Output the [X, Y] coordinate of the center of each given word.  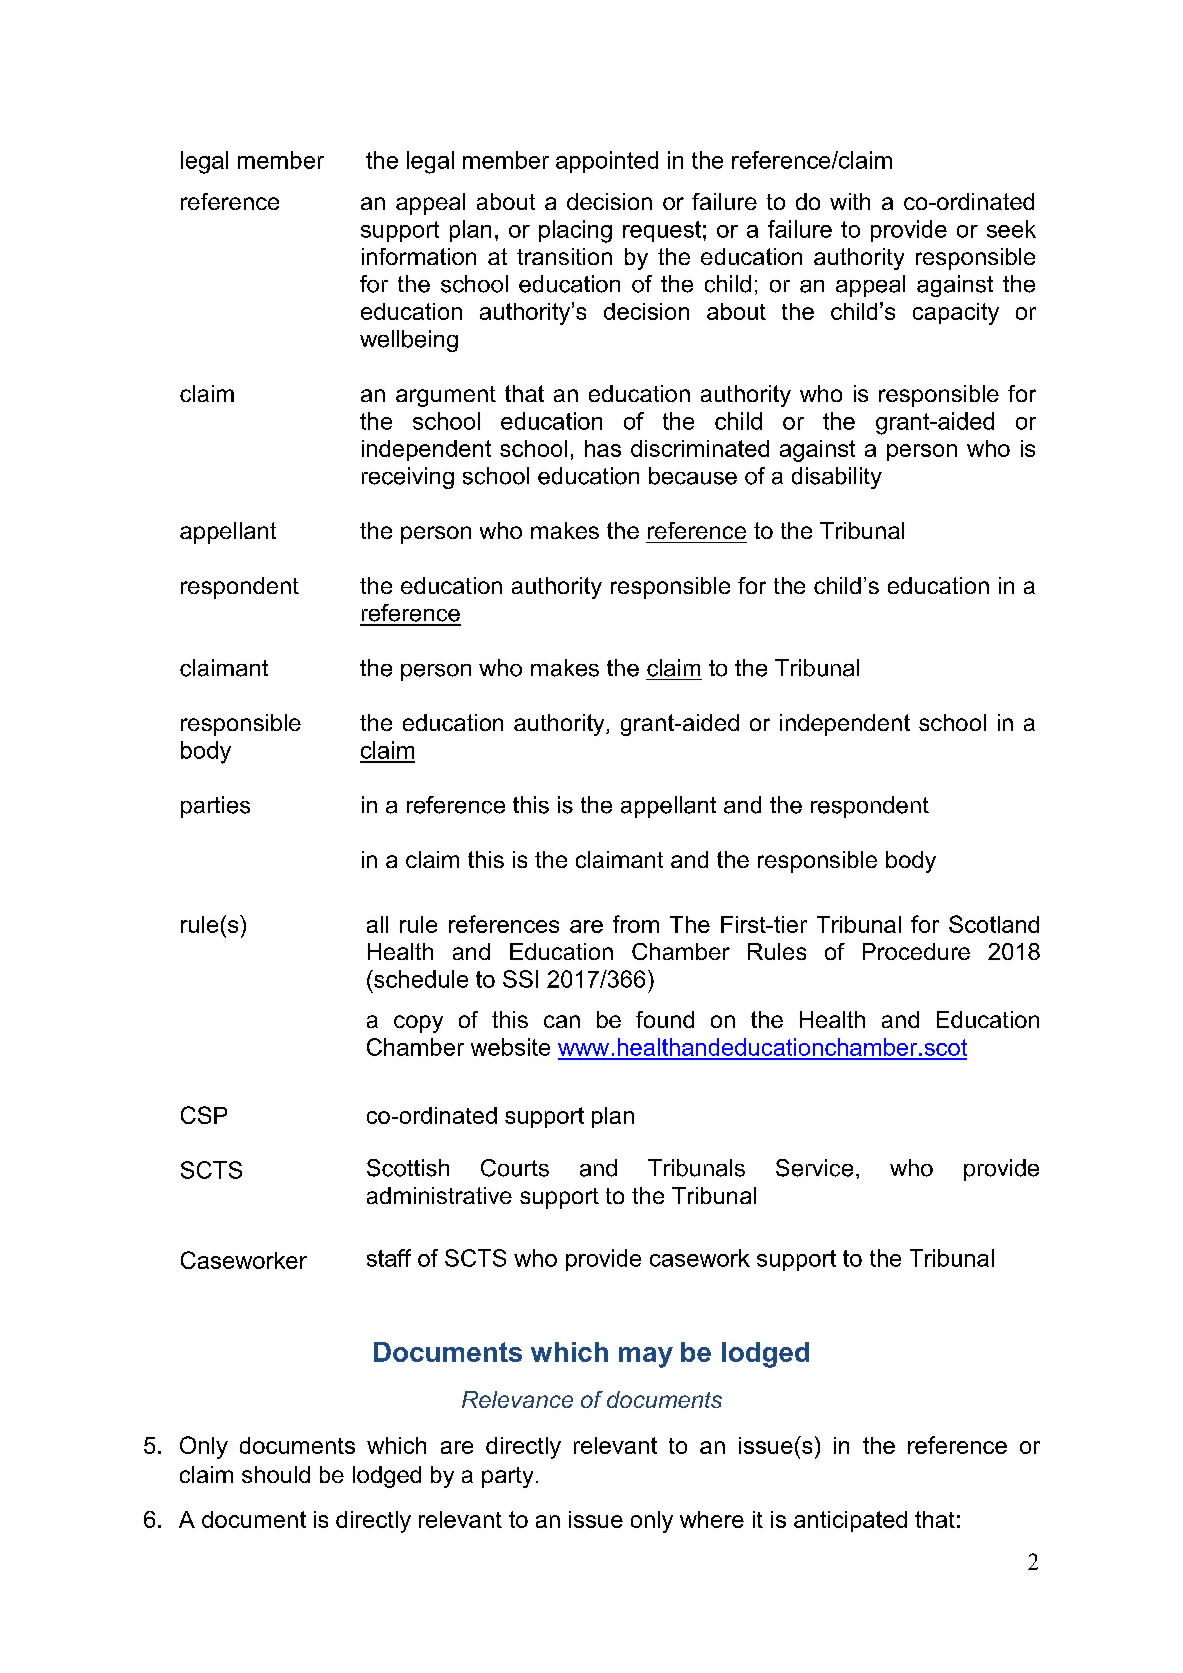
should [276, 1474]
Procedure [916, 951]
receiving [408, 478]
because [693, 476]
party [507, 1477]
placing [575, 231]
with [850, 201]
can [562, 1021]
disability [837, 478]
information [419, 256]
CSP [204, 1115]
